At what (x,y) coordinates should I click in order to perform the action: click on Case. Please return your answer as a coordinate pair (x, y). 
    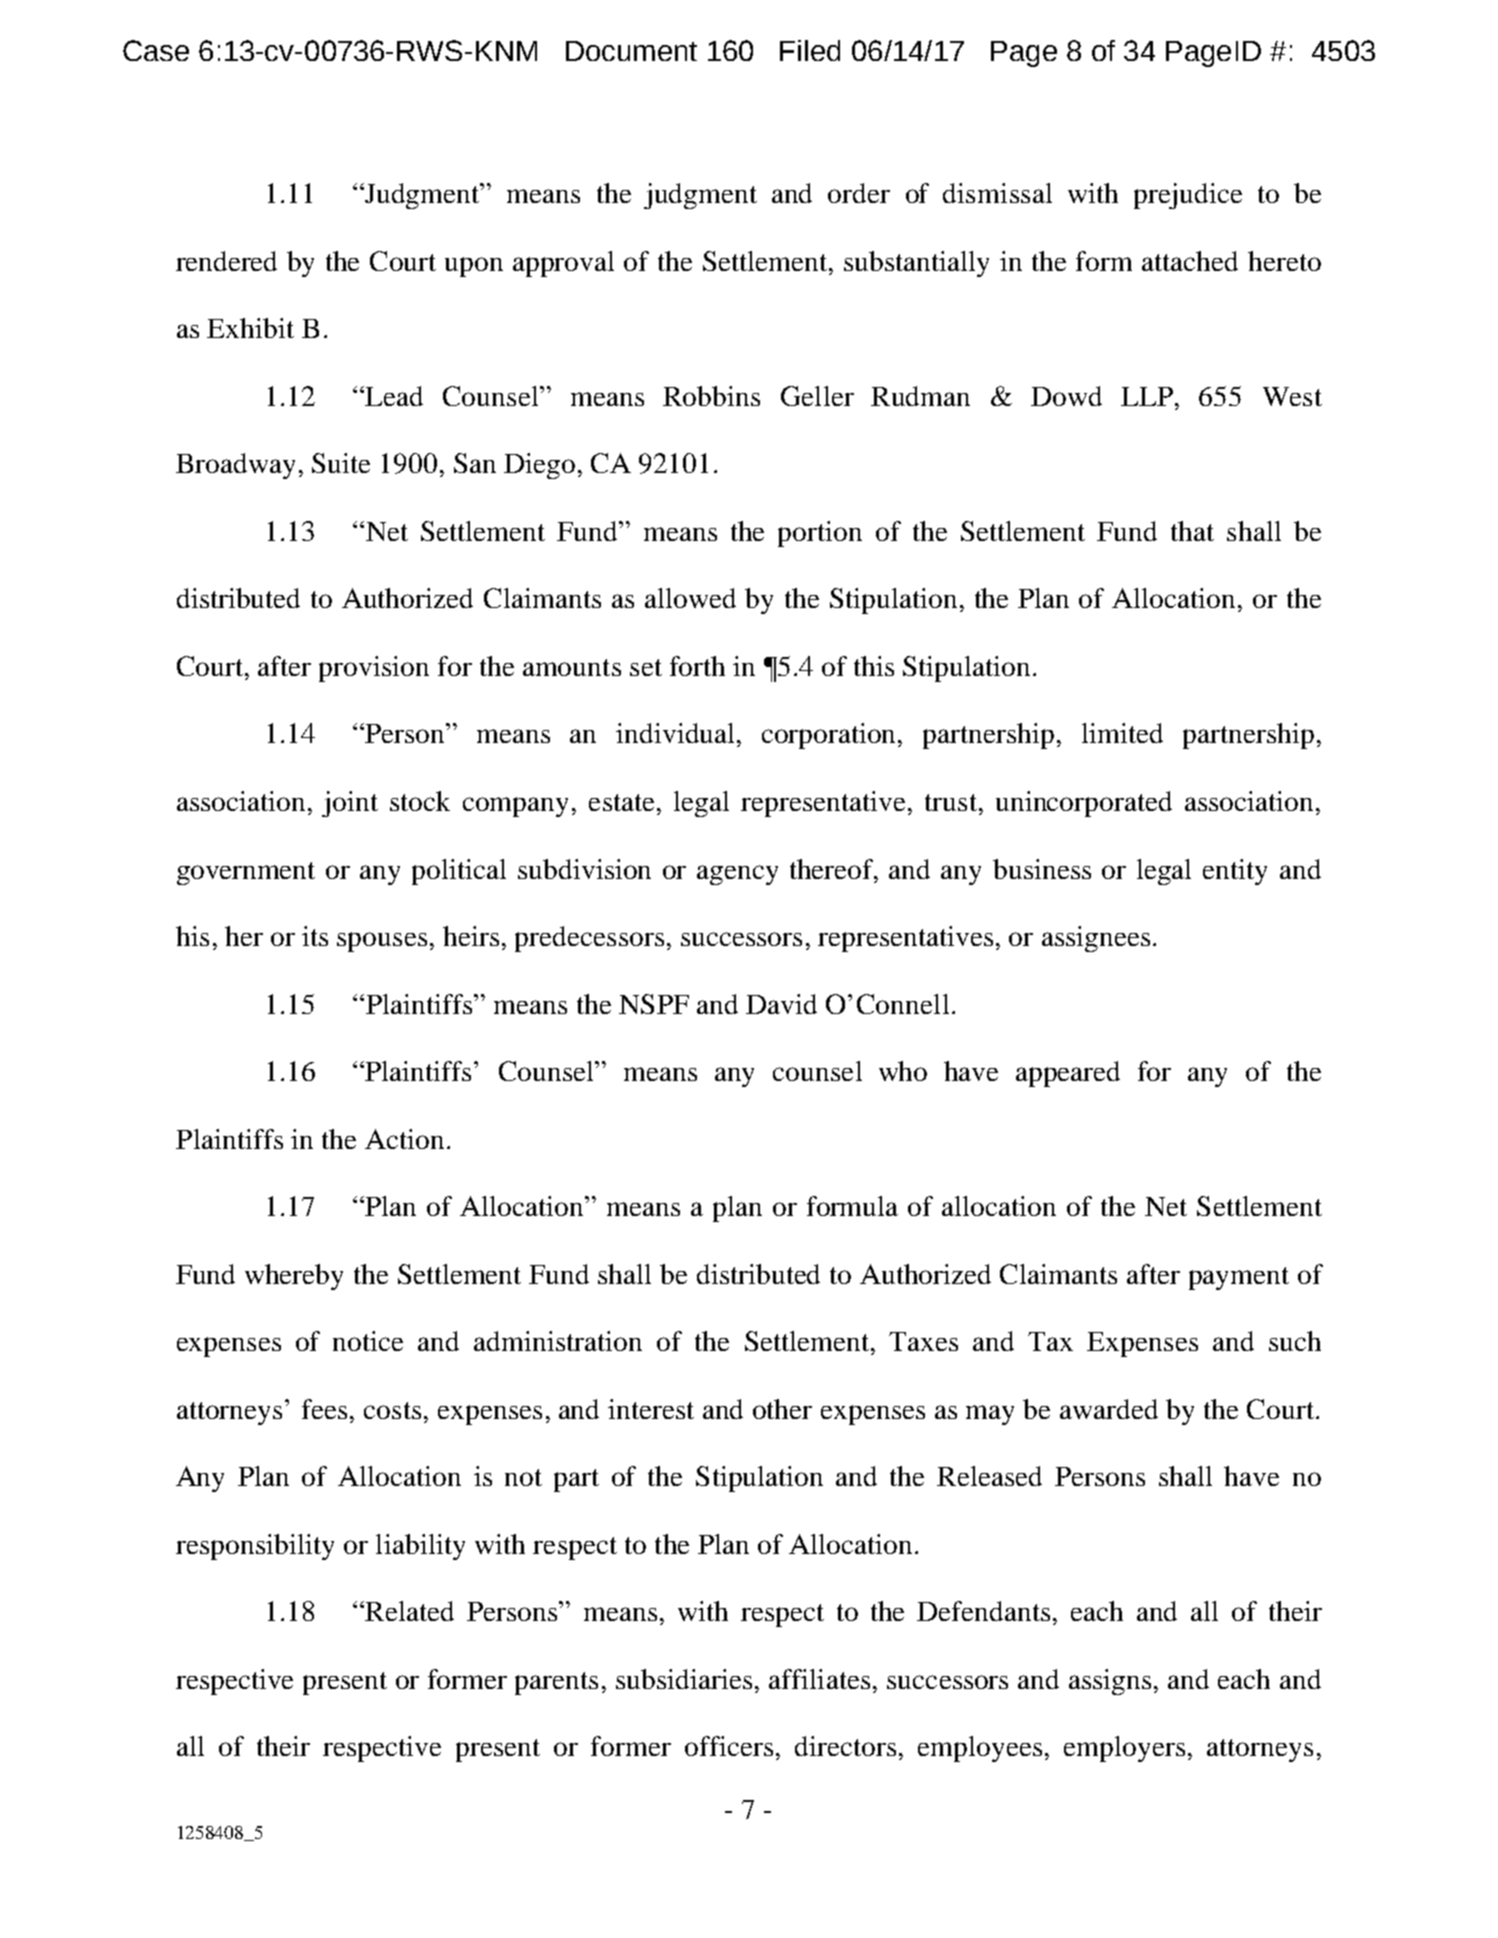
    Looking at the image, I should click on (156, 50).
